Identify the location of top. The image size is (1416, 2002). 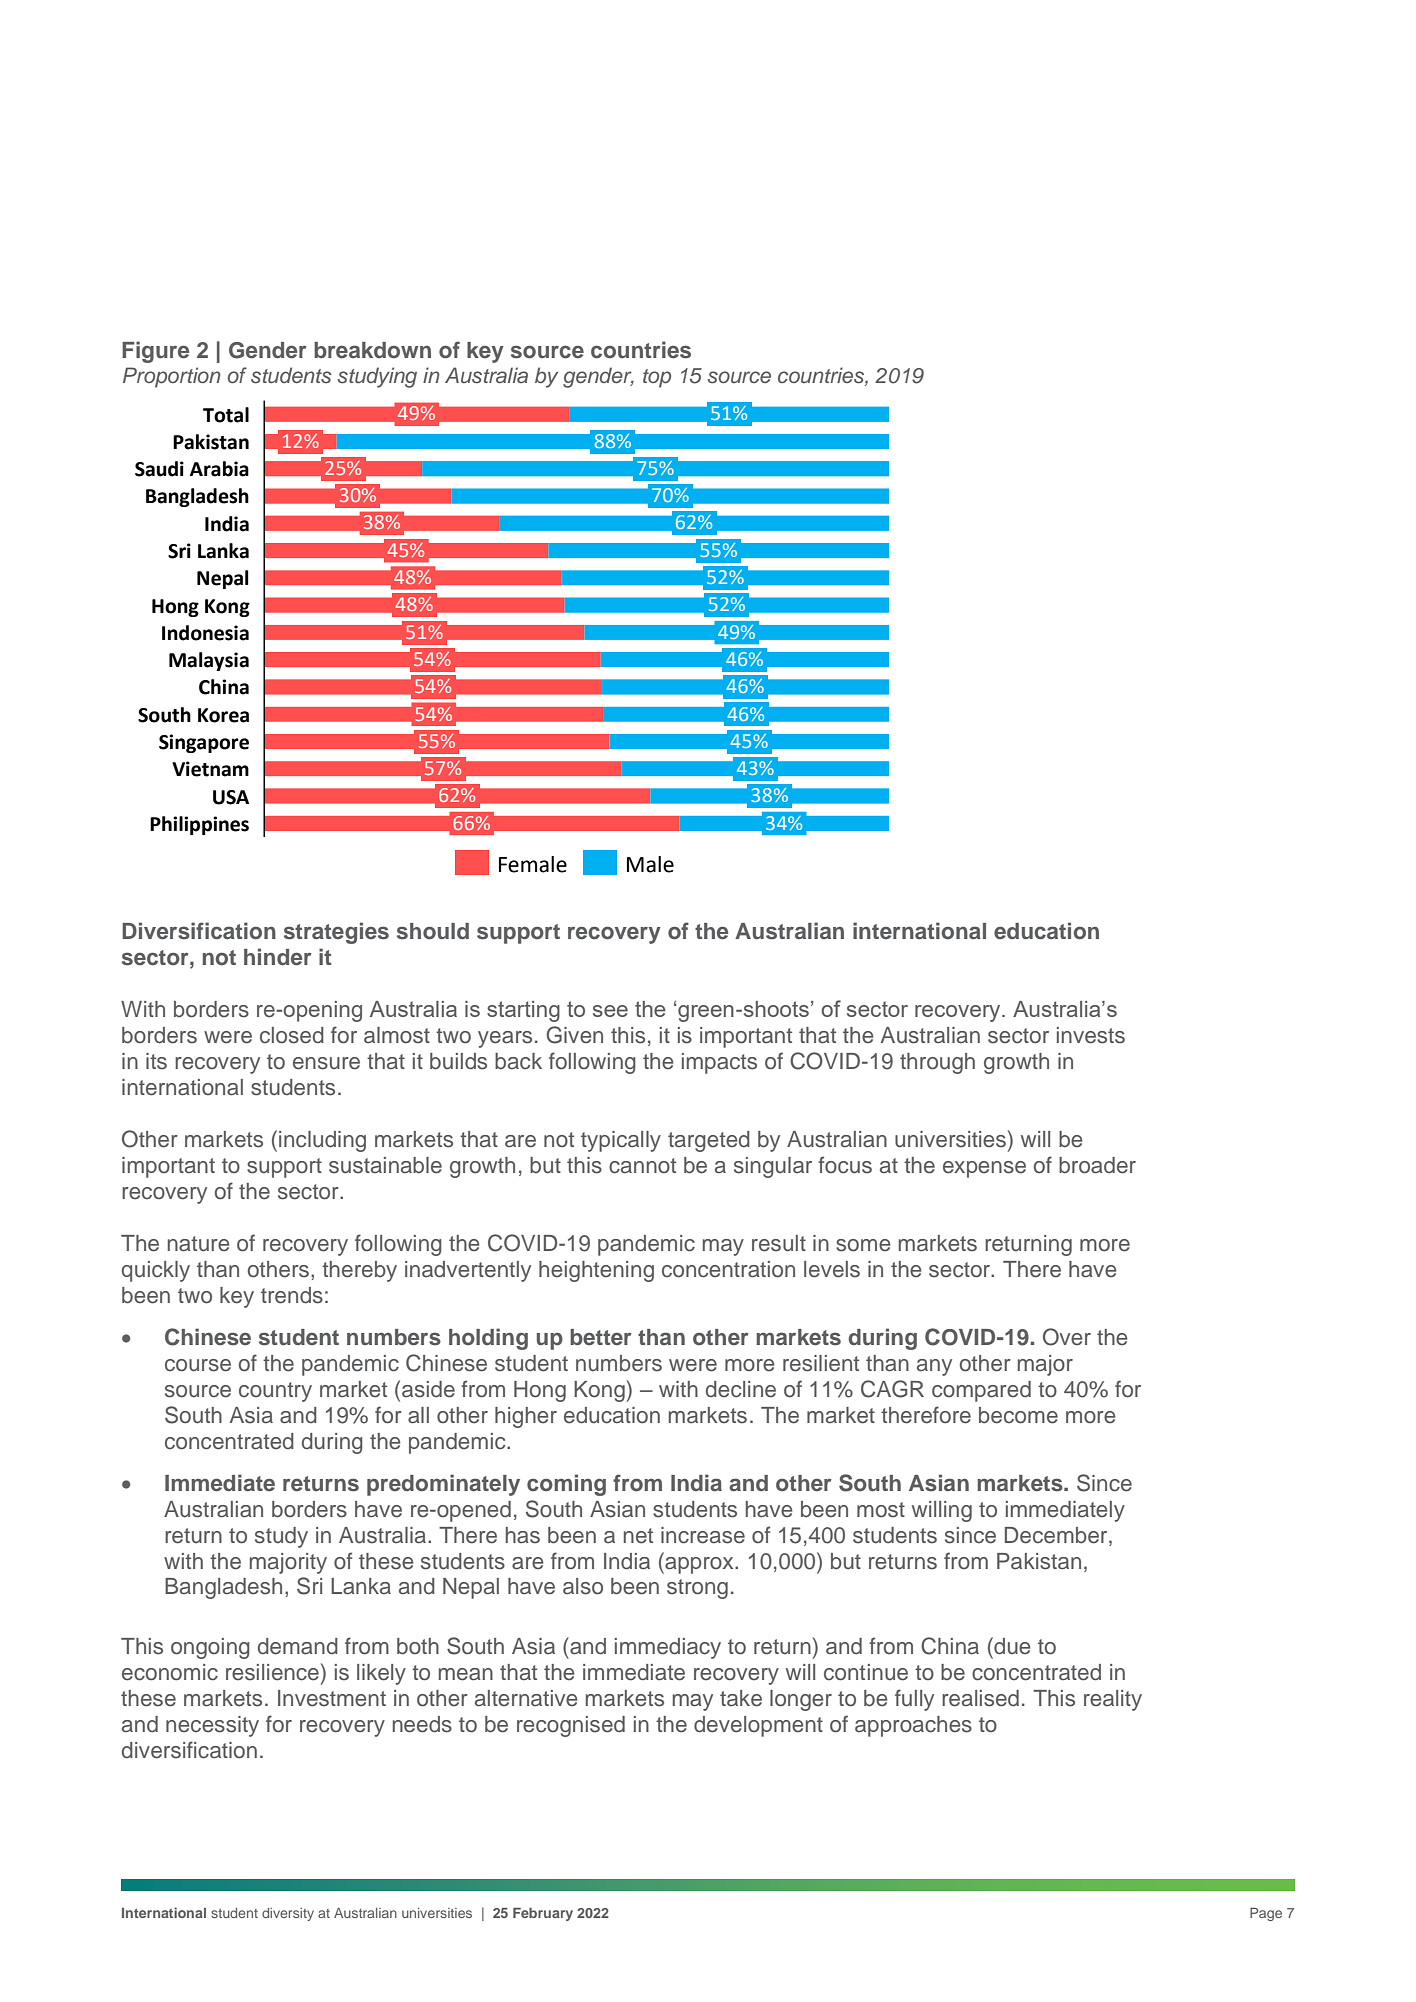
(657, 378).
